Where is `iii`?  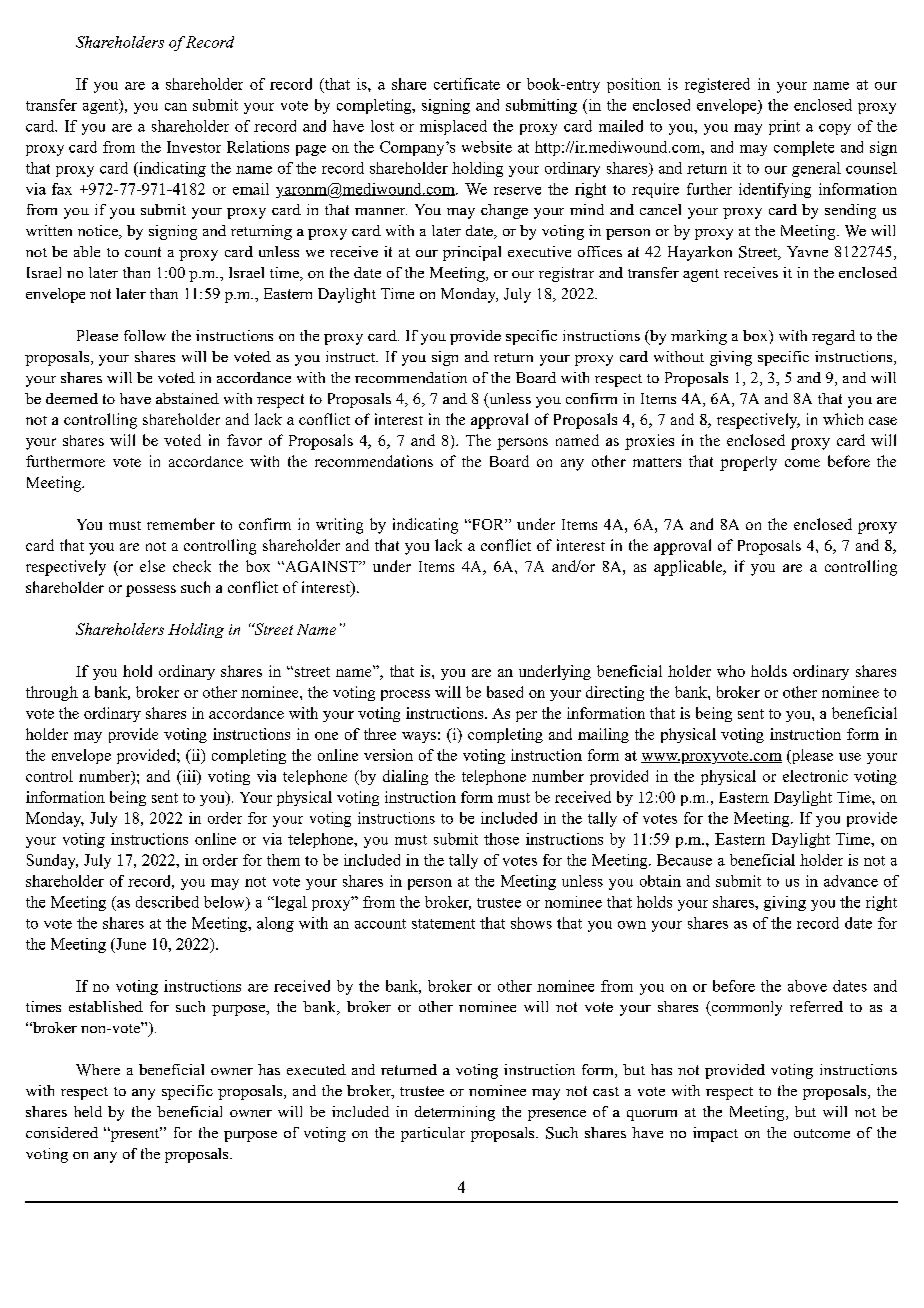
iii is located at coordinates (189, 776).
